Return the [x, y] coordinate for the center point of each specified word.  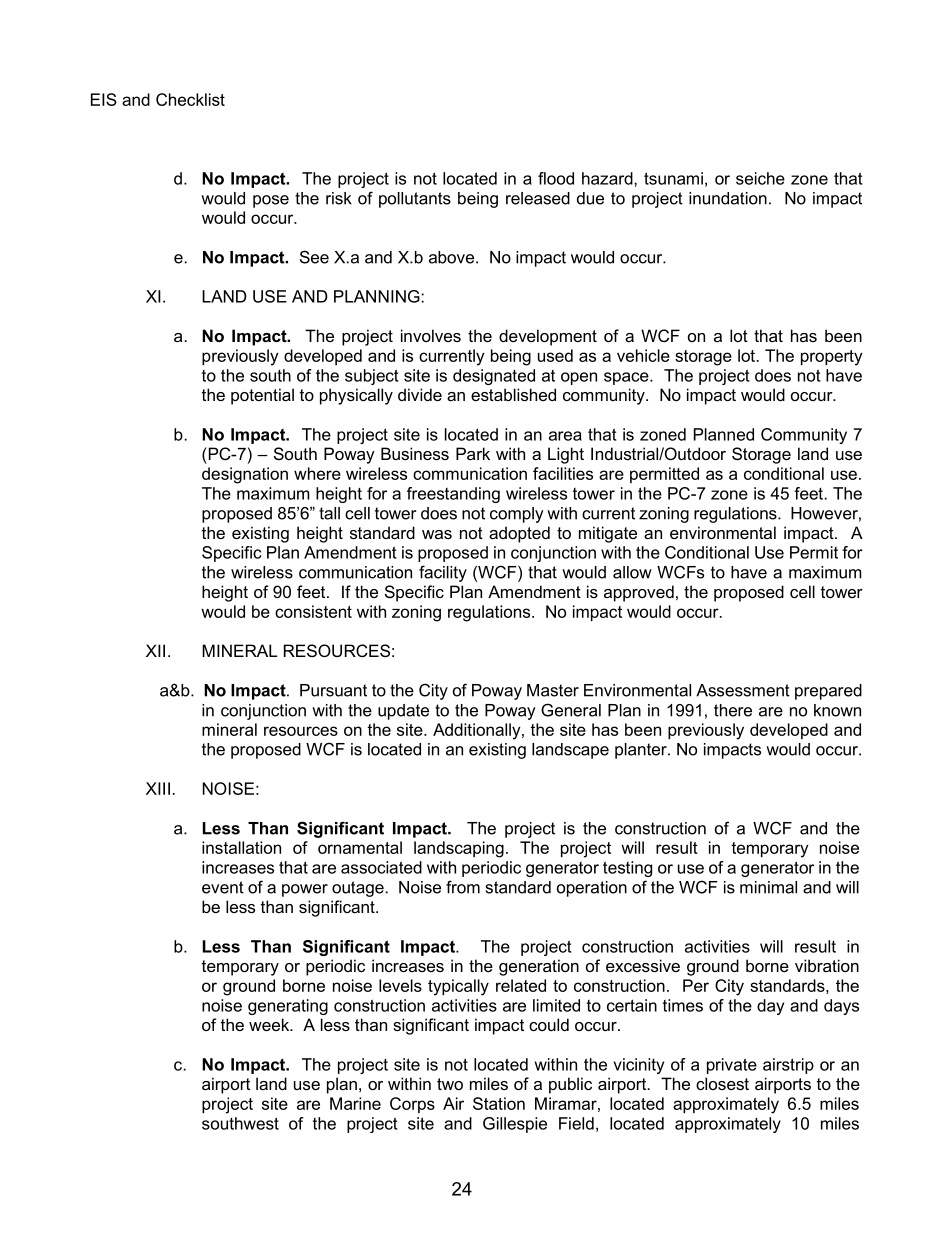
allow [632, 572]
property [832, 358]
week [270, 1024]
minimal [768, 887]
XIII [158, 788]
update [403, 712]
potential [262, 396]
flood [556, 178]
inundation [728, 198]
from [463, 887]
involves [431, 335]
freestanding [453, 495]
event [223, 887]
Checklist [190, 99]
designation [245, 475]
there [733, 710]
